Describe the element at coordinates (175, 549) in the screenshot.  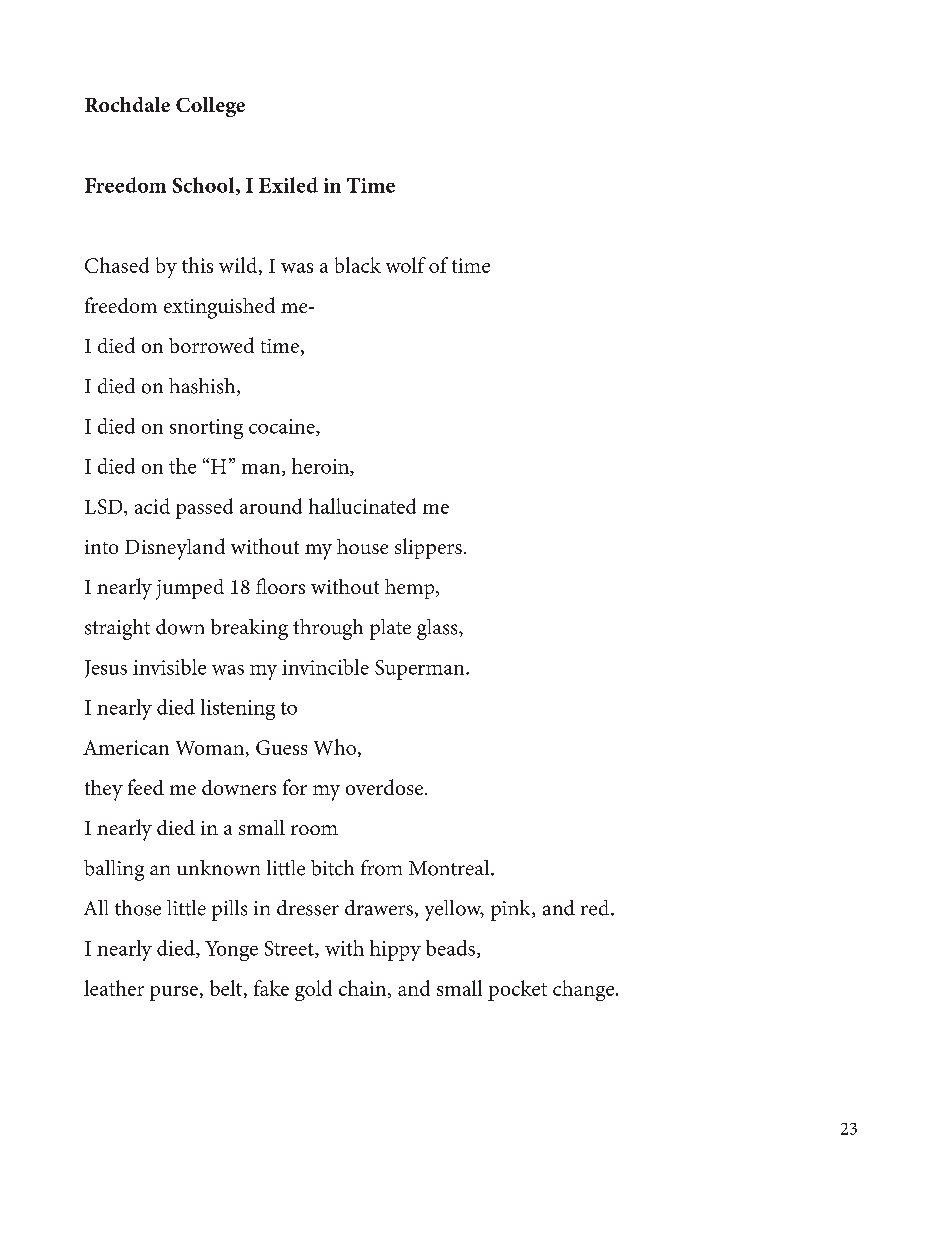
I see `Disneyland` at that location.
